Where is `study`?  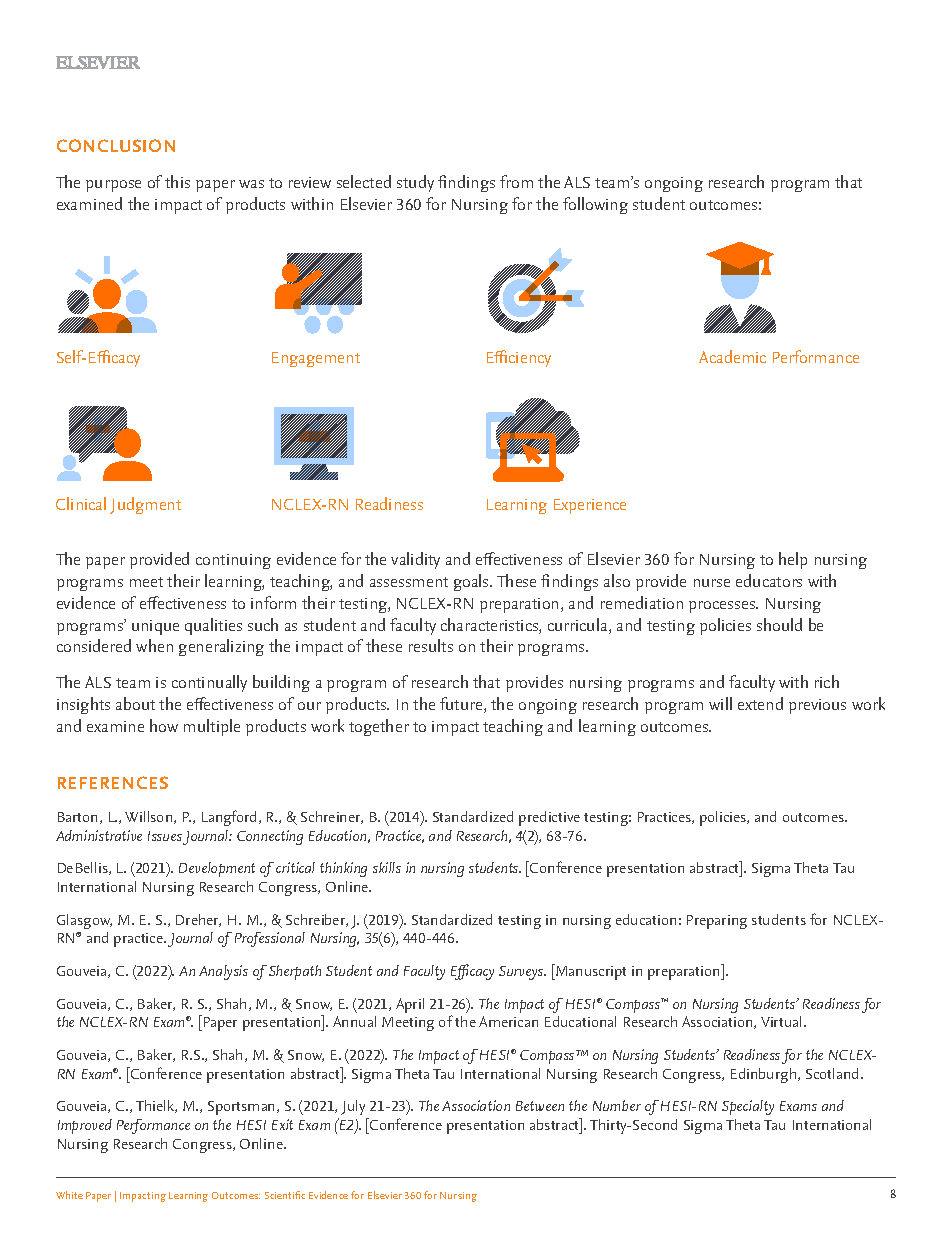 study is located at coordinates (415, 183).
